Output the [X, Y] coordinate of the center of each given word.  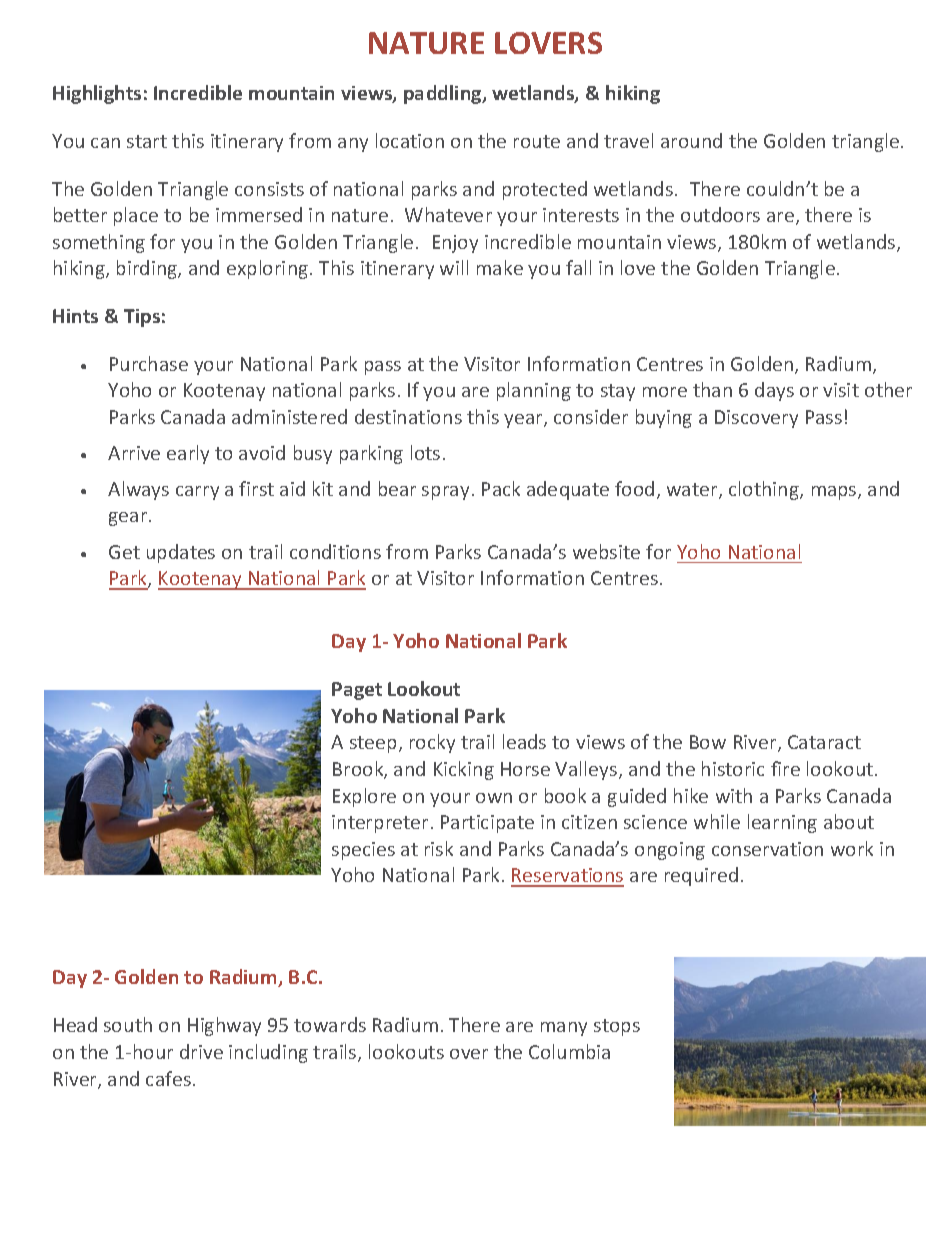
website [606, 551]
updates [181, 553]
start [147, 141]
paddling [444, 94]
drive [201, 1051]
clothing [765, 490]
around [691, 140]
